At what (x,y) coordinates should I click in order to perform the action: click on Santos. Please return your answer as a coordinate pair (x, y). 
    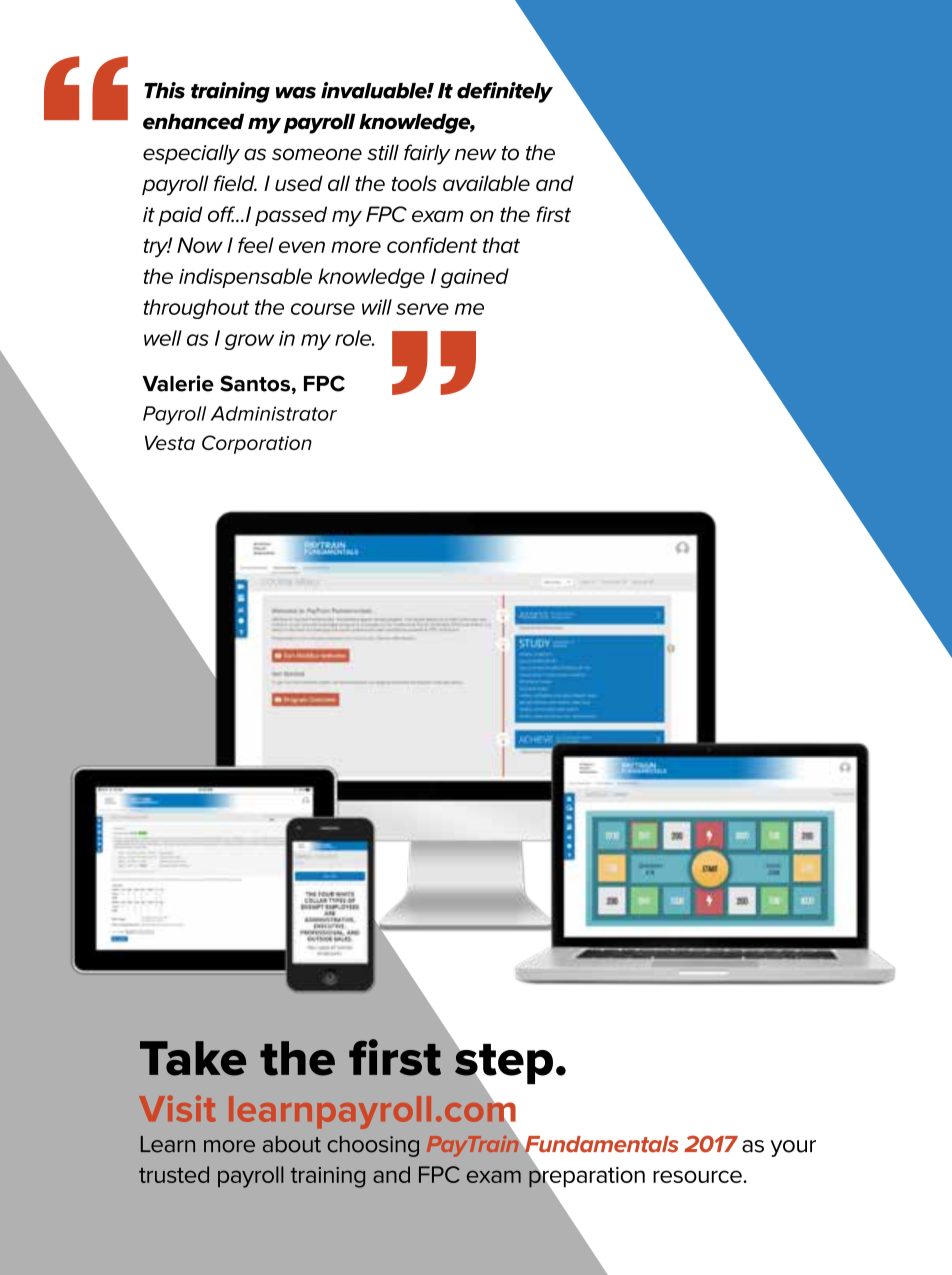
    Looking at the image, I should click on (255, 383).
